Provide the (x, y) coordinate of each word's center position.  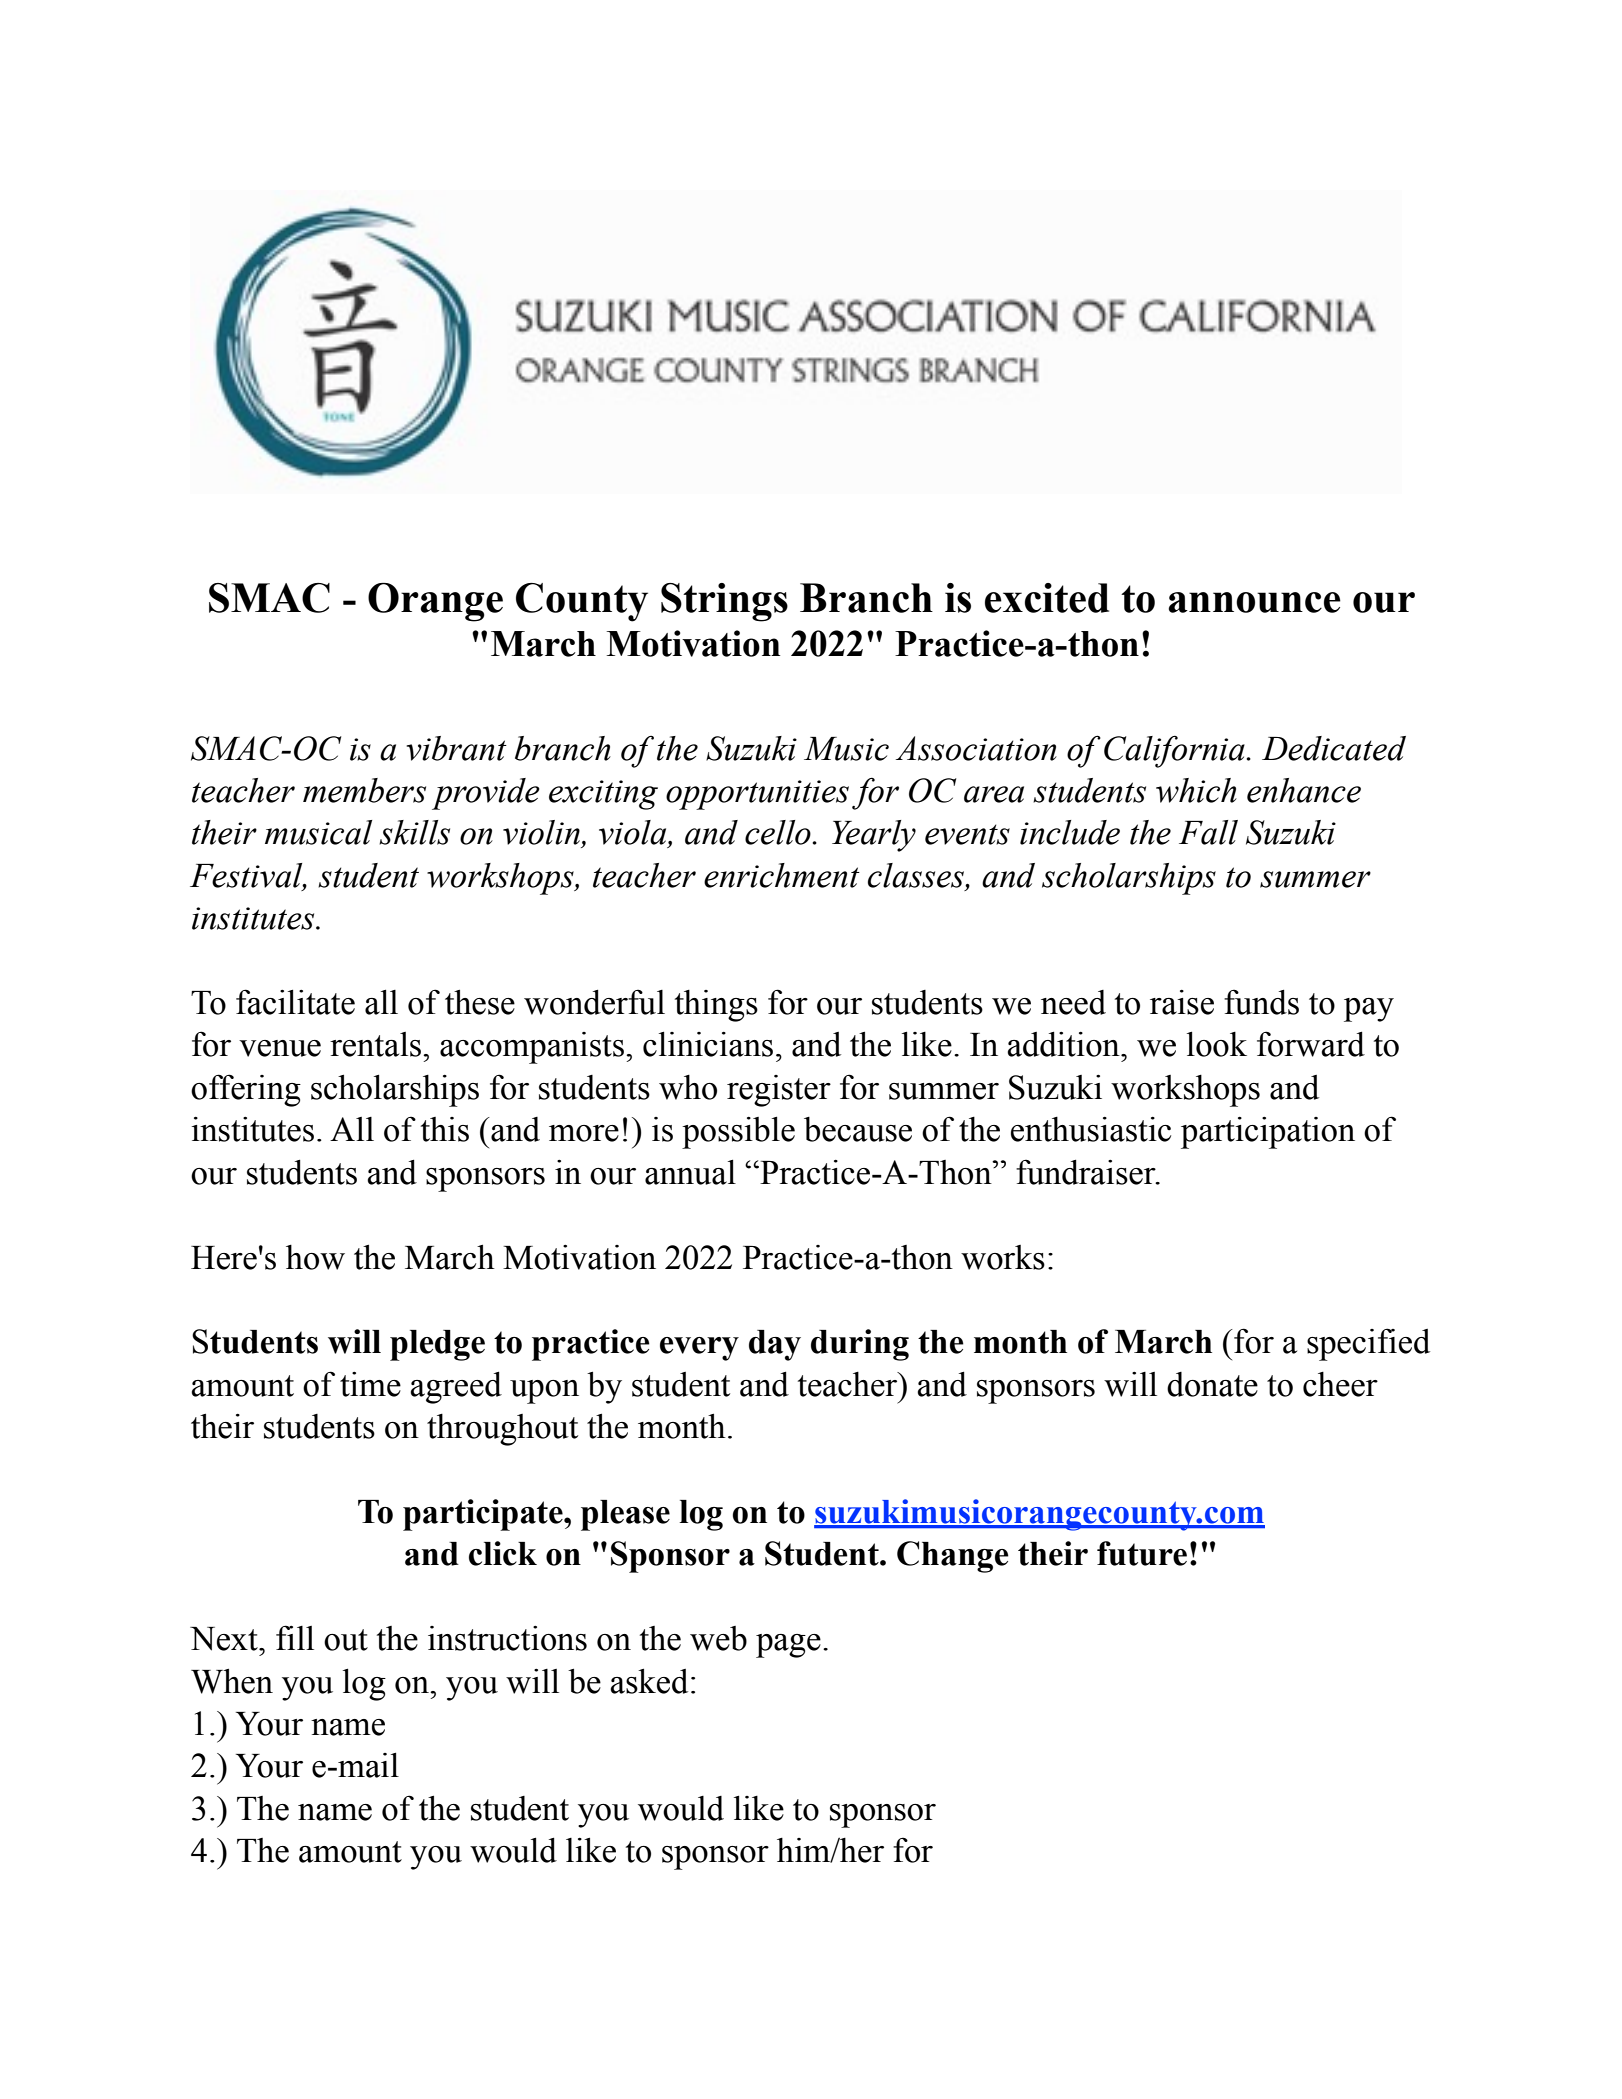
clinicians (708, 1044)
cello (779, 832)
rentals (377, 1044)
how (315, 1257)
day (775, 1345)
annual (690, 1172)
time (370, 1384)
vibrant (456, 748)
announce (1254, 602)
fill (295, 1637)
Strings (724, 602)
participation (1268, 1133)
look (1217, 1044)
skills (414, 832)
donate (1212, 1384)
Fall (1208, 832)
